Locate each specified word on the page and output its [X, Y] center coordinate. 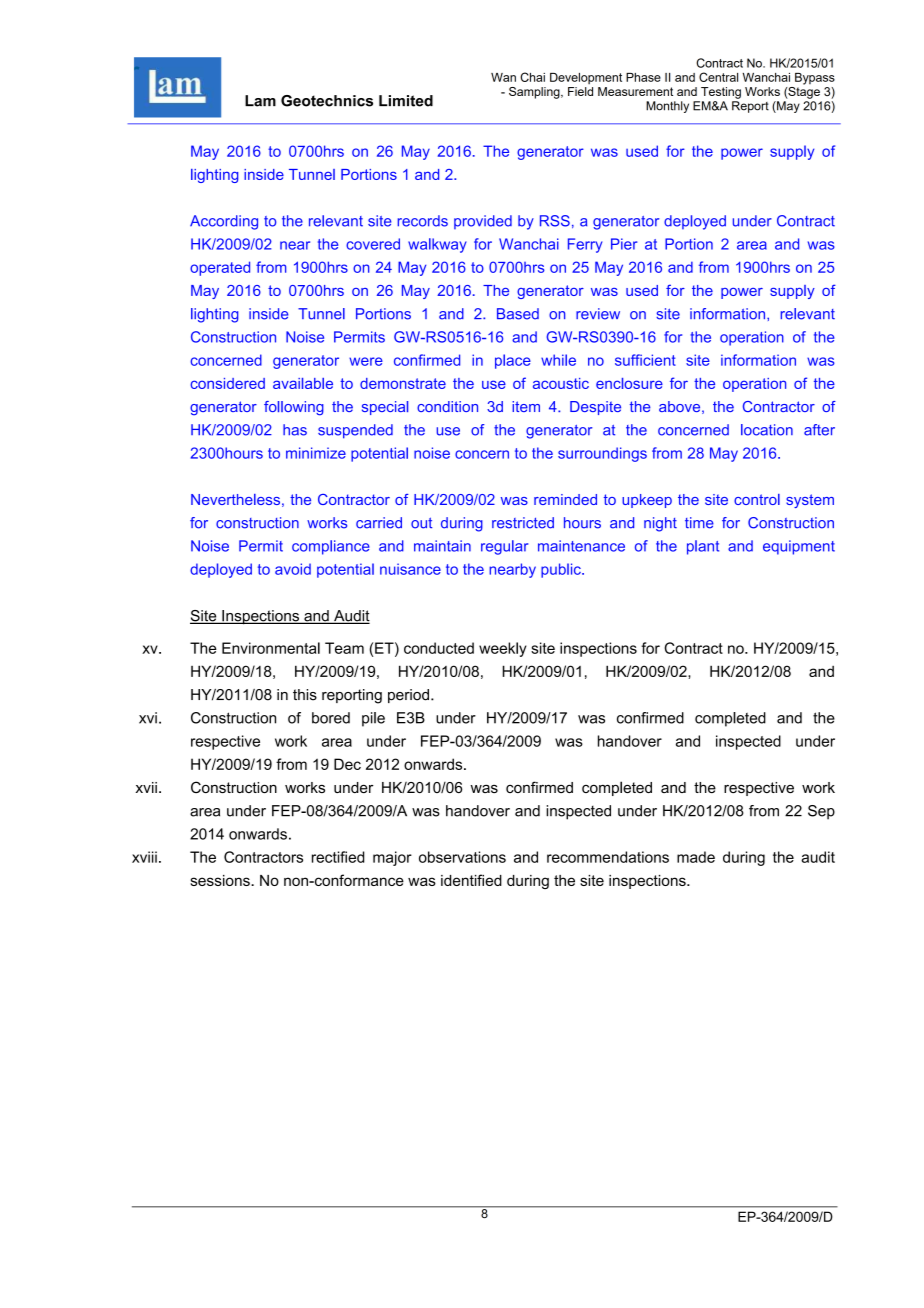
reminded [565, 499]
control [757, 499]
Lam [260, 101]
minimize [316, 453]
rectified [338, 857]
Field [580, 91]
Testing [721, 93]
